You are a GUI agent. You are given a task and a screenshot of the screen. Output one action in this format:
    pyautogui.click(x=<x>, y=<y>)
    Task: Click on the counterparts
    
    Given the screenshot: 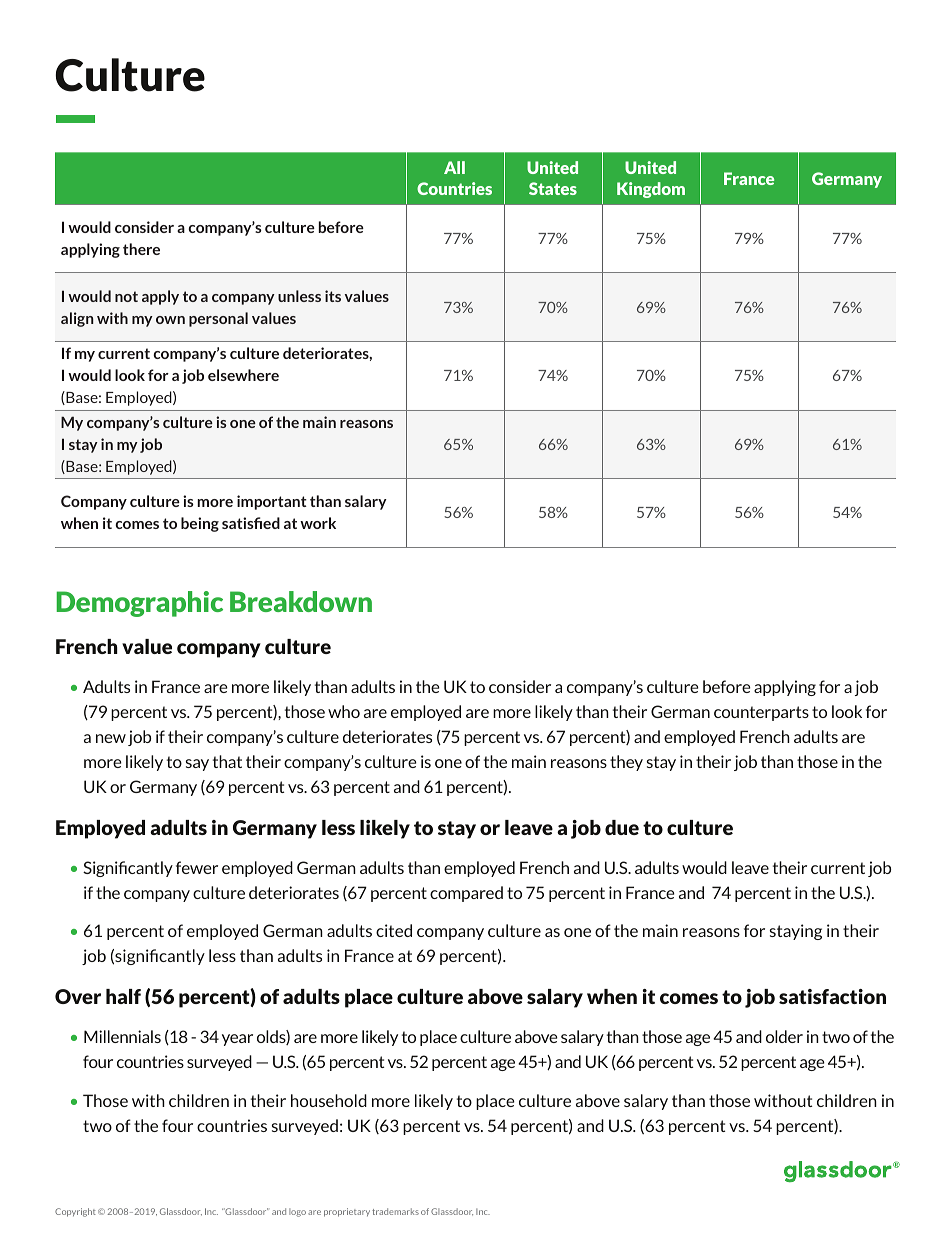 What is the action you would take?
    pyautogui.click(x=761, y=713)
